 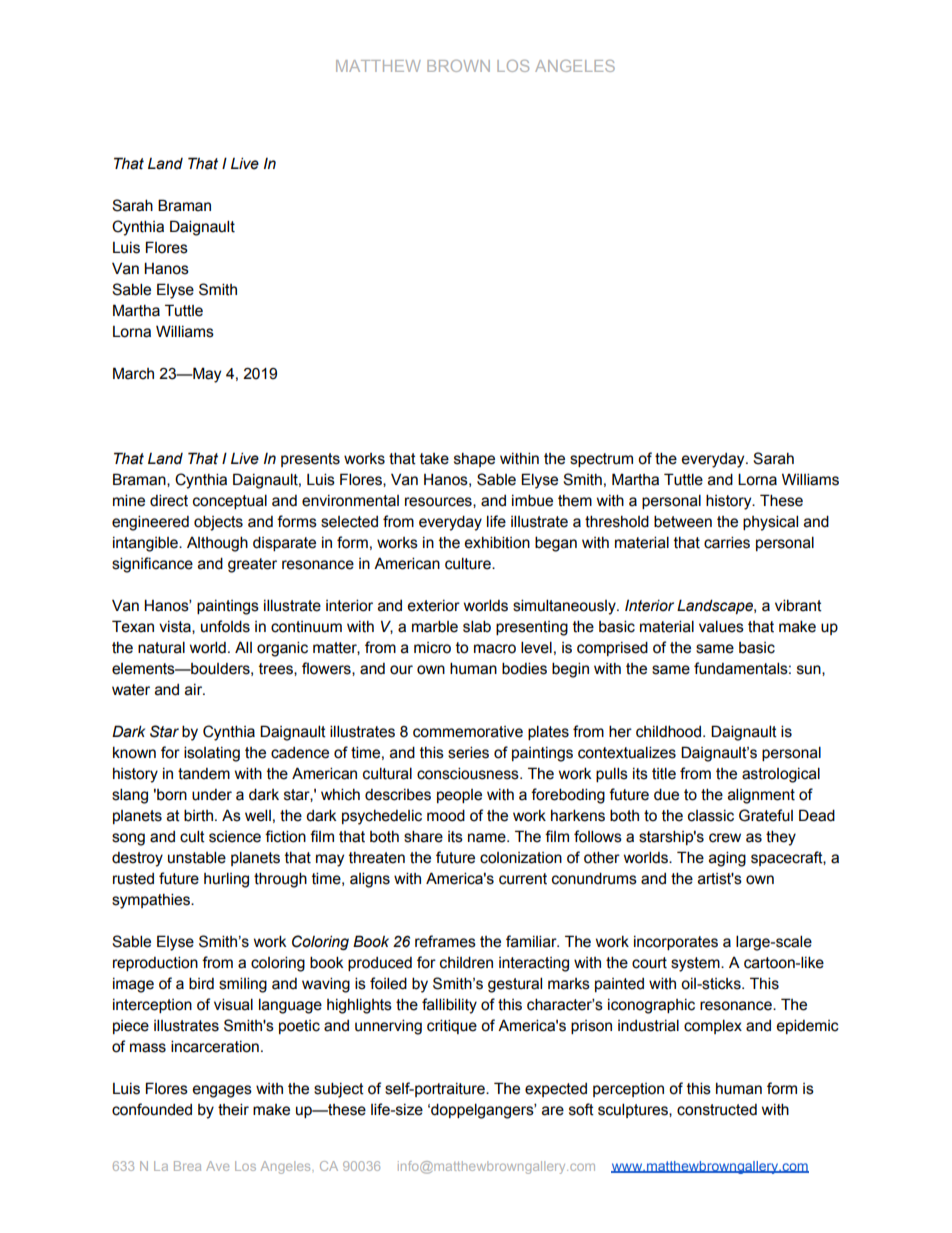 I want to click on astrological, so click(x=781, y=775).
